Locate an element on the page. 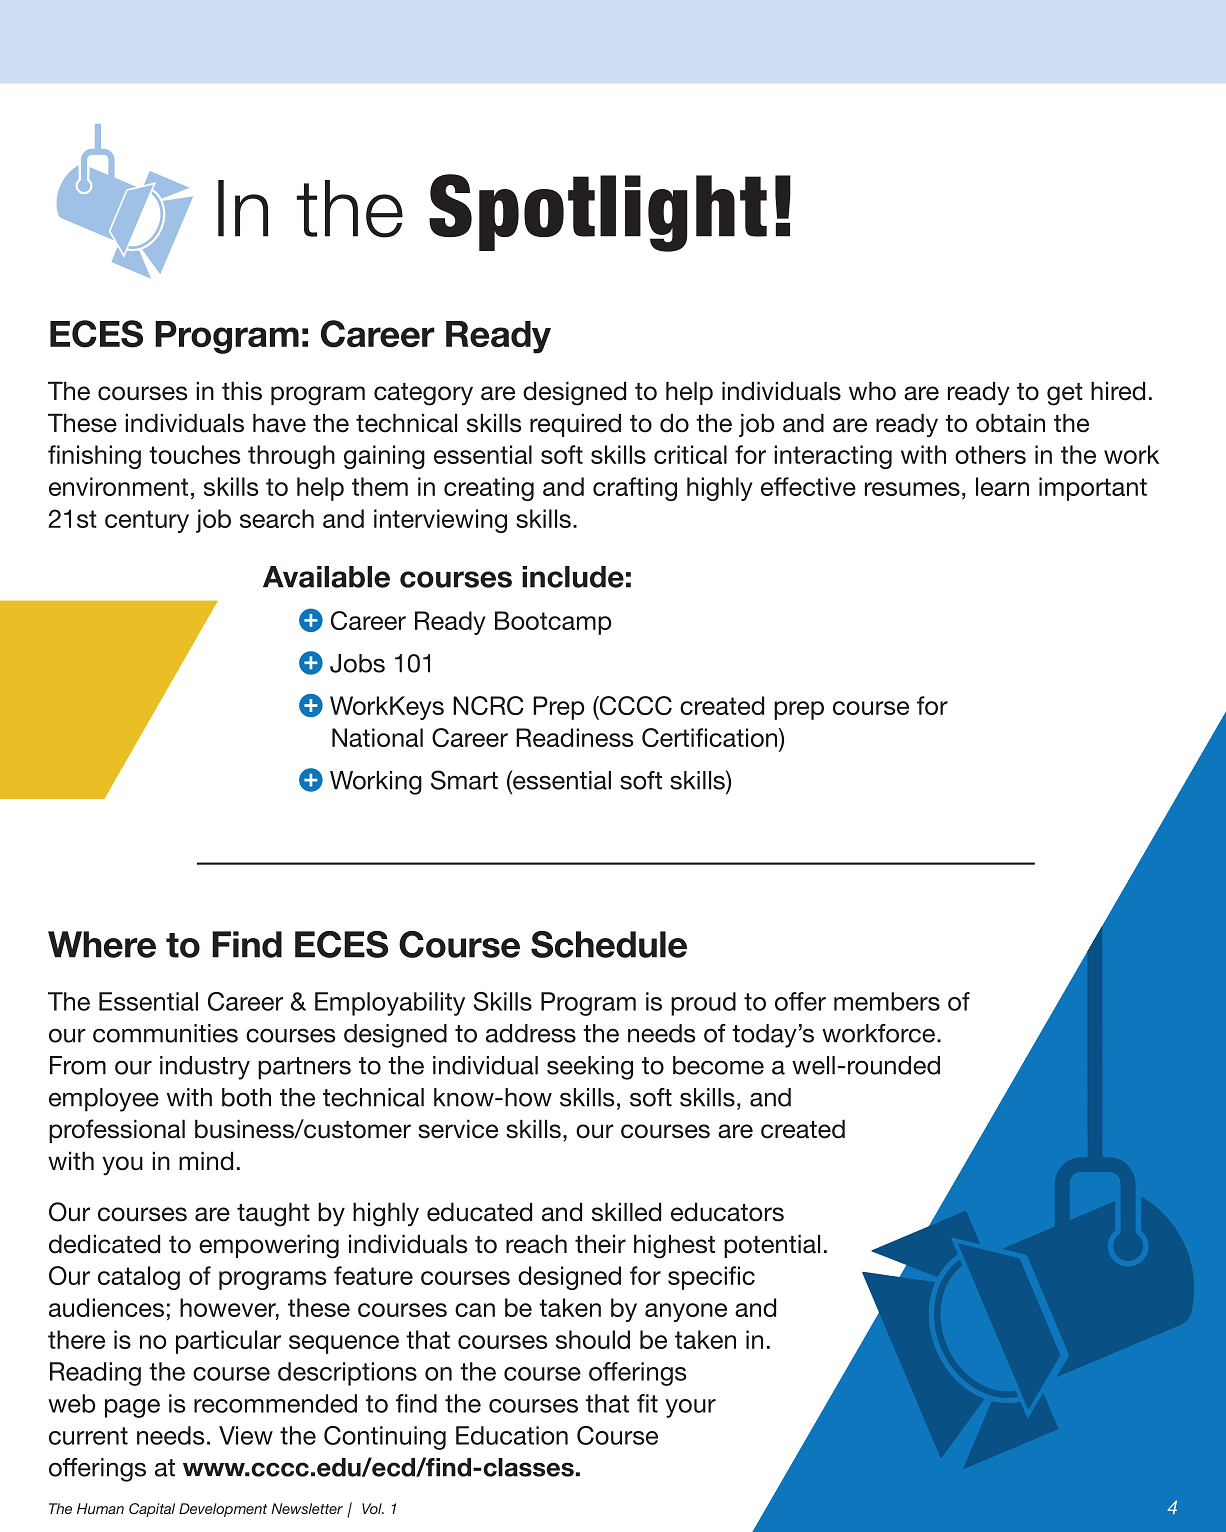 The image size is (1226, 1532). potential is located at coordinates (772, 1246).
